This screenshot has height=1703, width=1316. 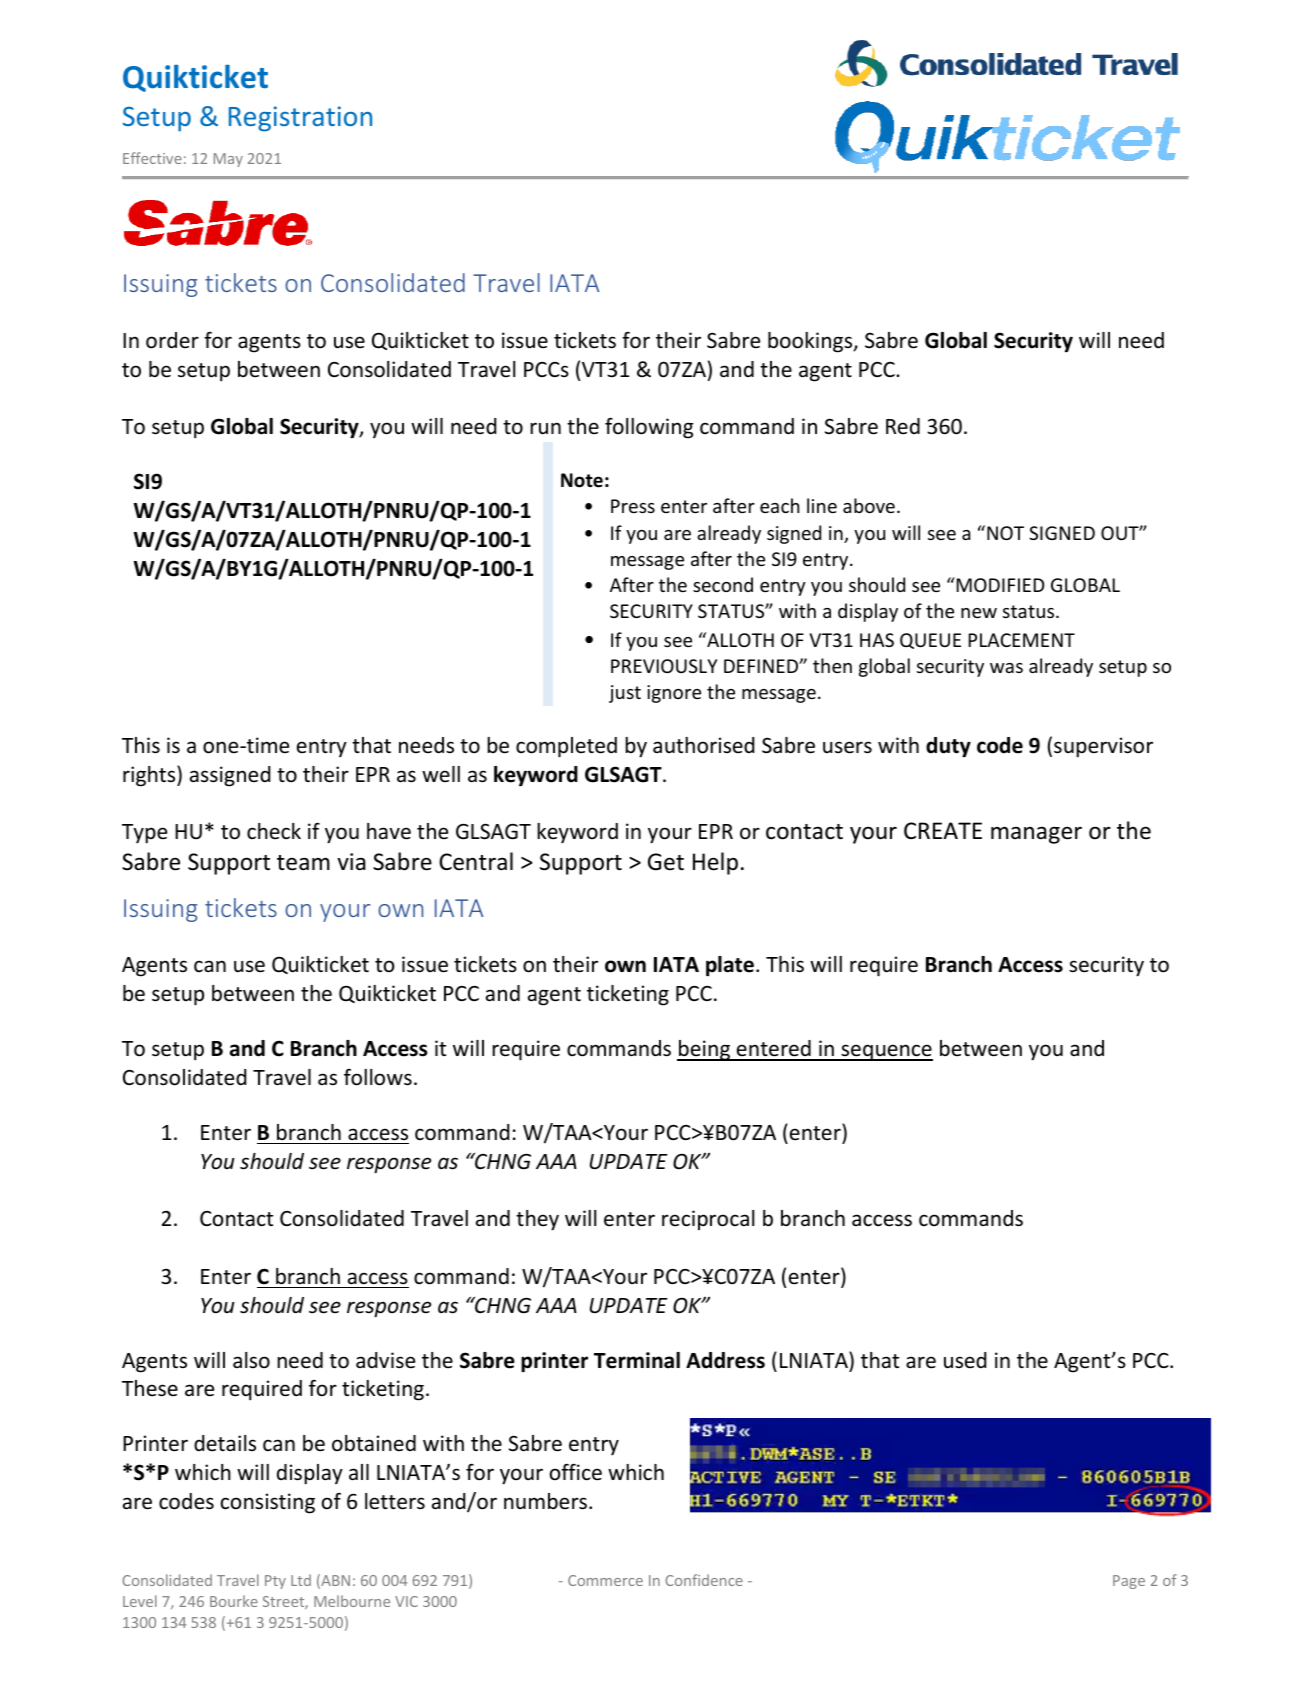 What do you see at coordinates (275, 1582) in the screenshot?
I see `Pty` at bounding box center [275, 1582].
